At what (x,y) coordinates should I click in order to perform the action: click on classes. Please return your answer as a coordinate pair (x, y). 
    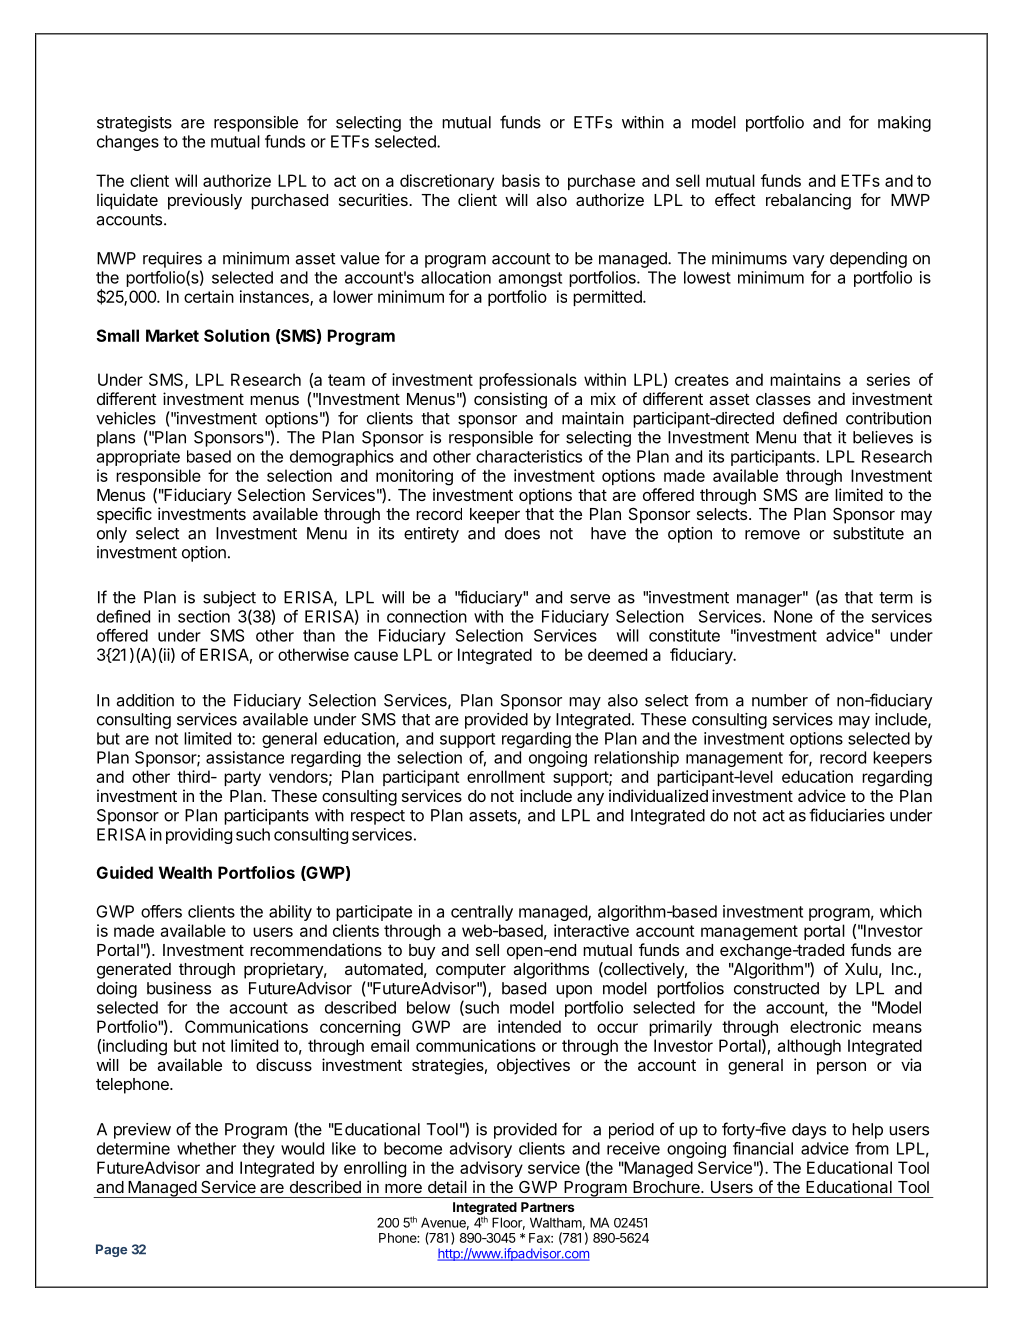
    Looking at the image, I should click on (783, 399).
